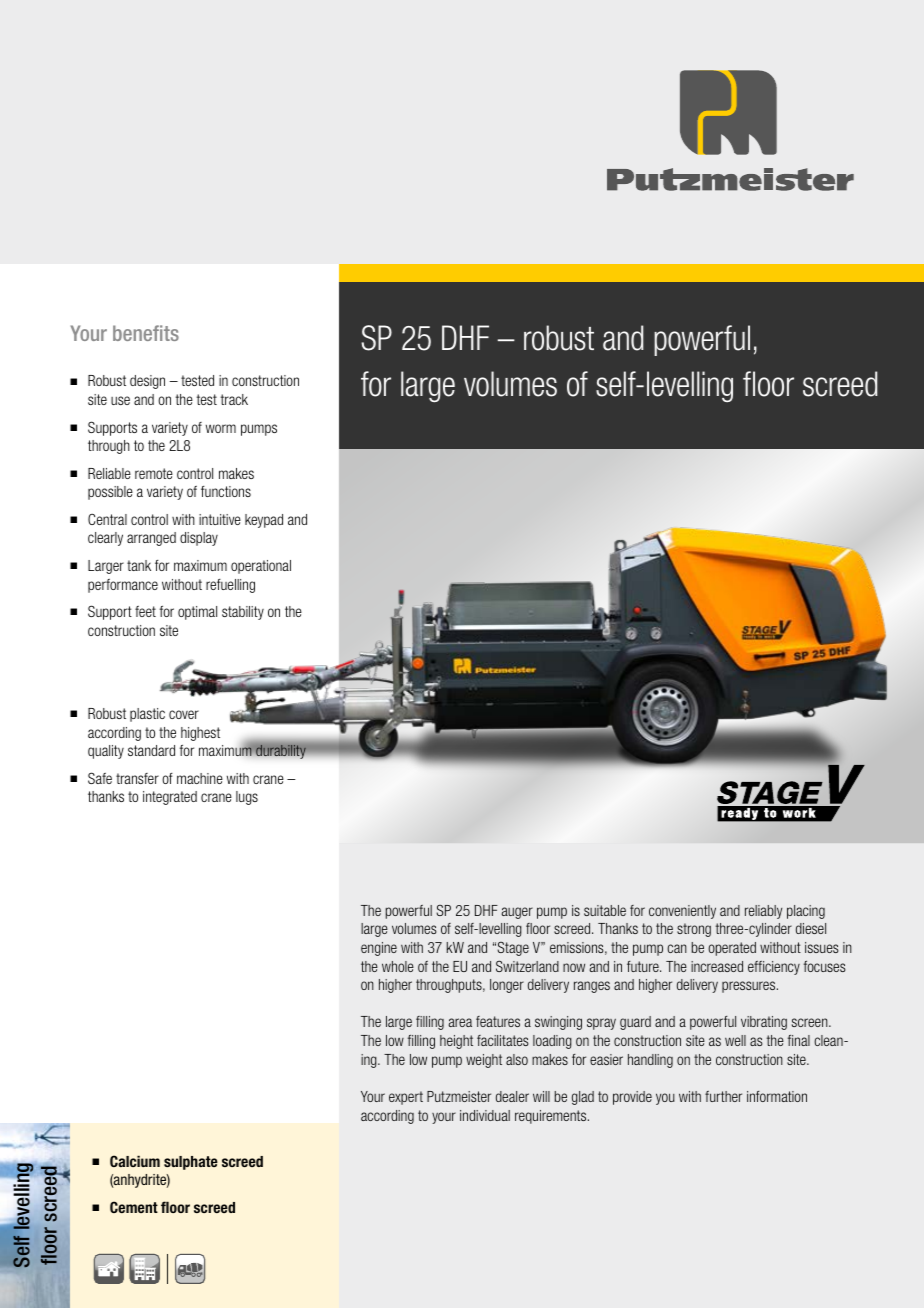  I want to click on integrated, so click(170, 798).
